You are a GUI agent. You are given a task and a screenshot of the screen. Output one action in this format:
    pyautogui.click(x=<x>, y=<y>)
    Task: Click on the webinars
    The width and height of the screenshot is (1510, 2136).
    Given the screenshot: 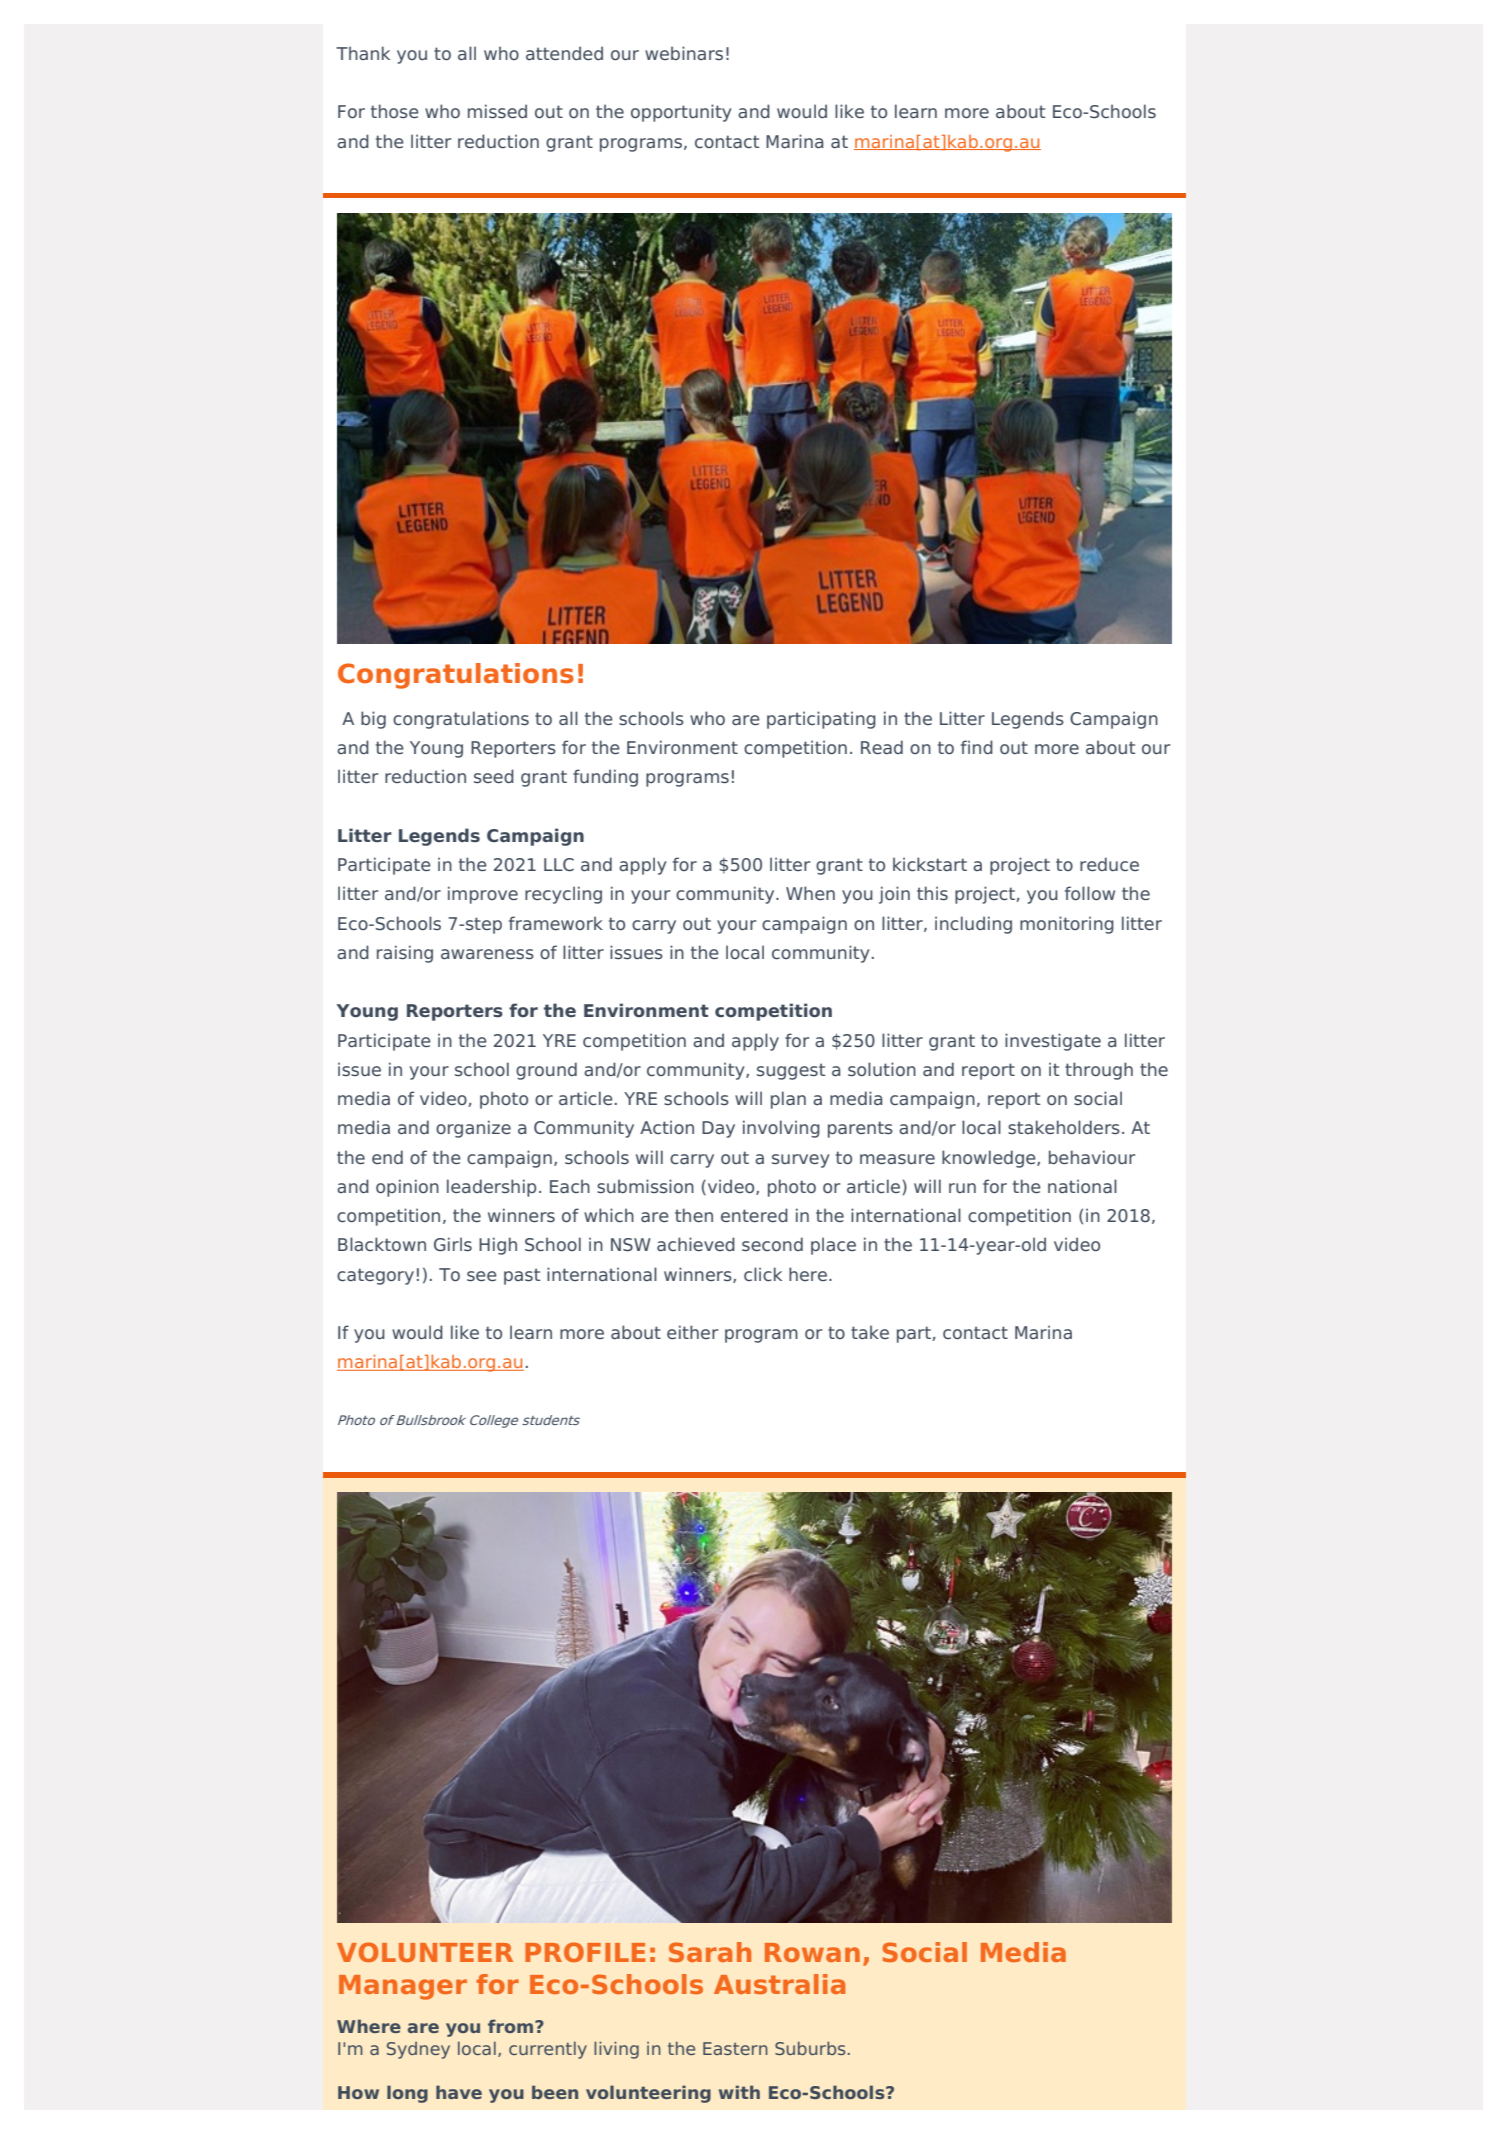 What is the action you would take?
    pyautogui.click(x=684, y=53)
